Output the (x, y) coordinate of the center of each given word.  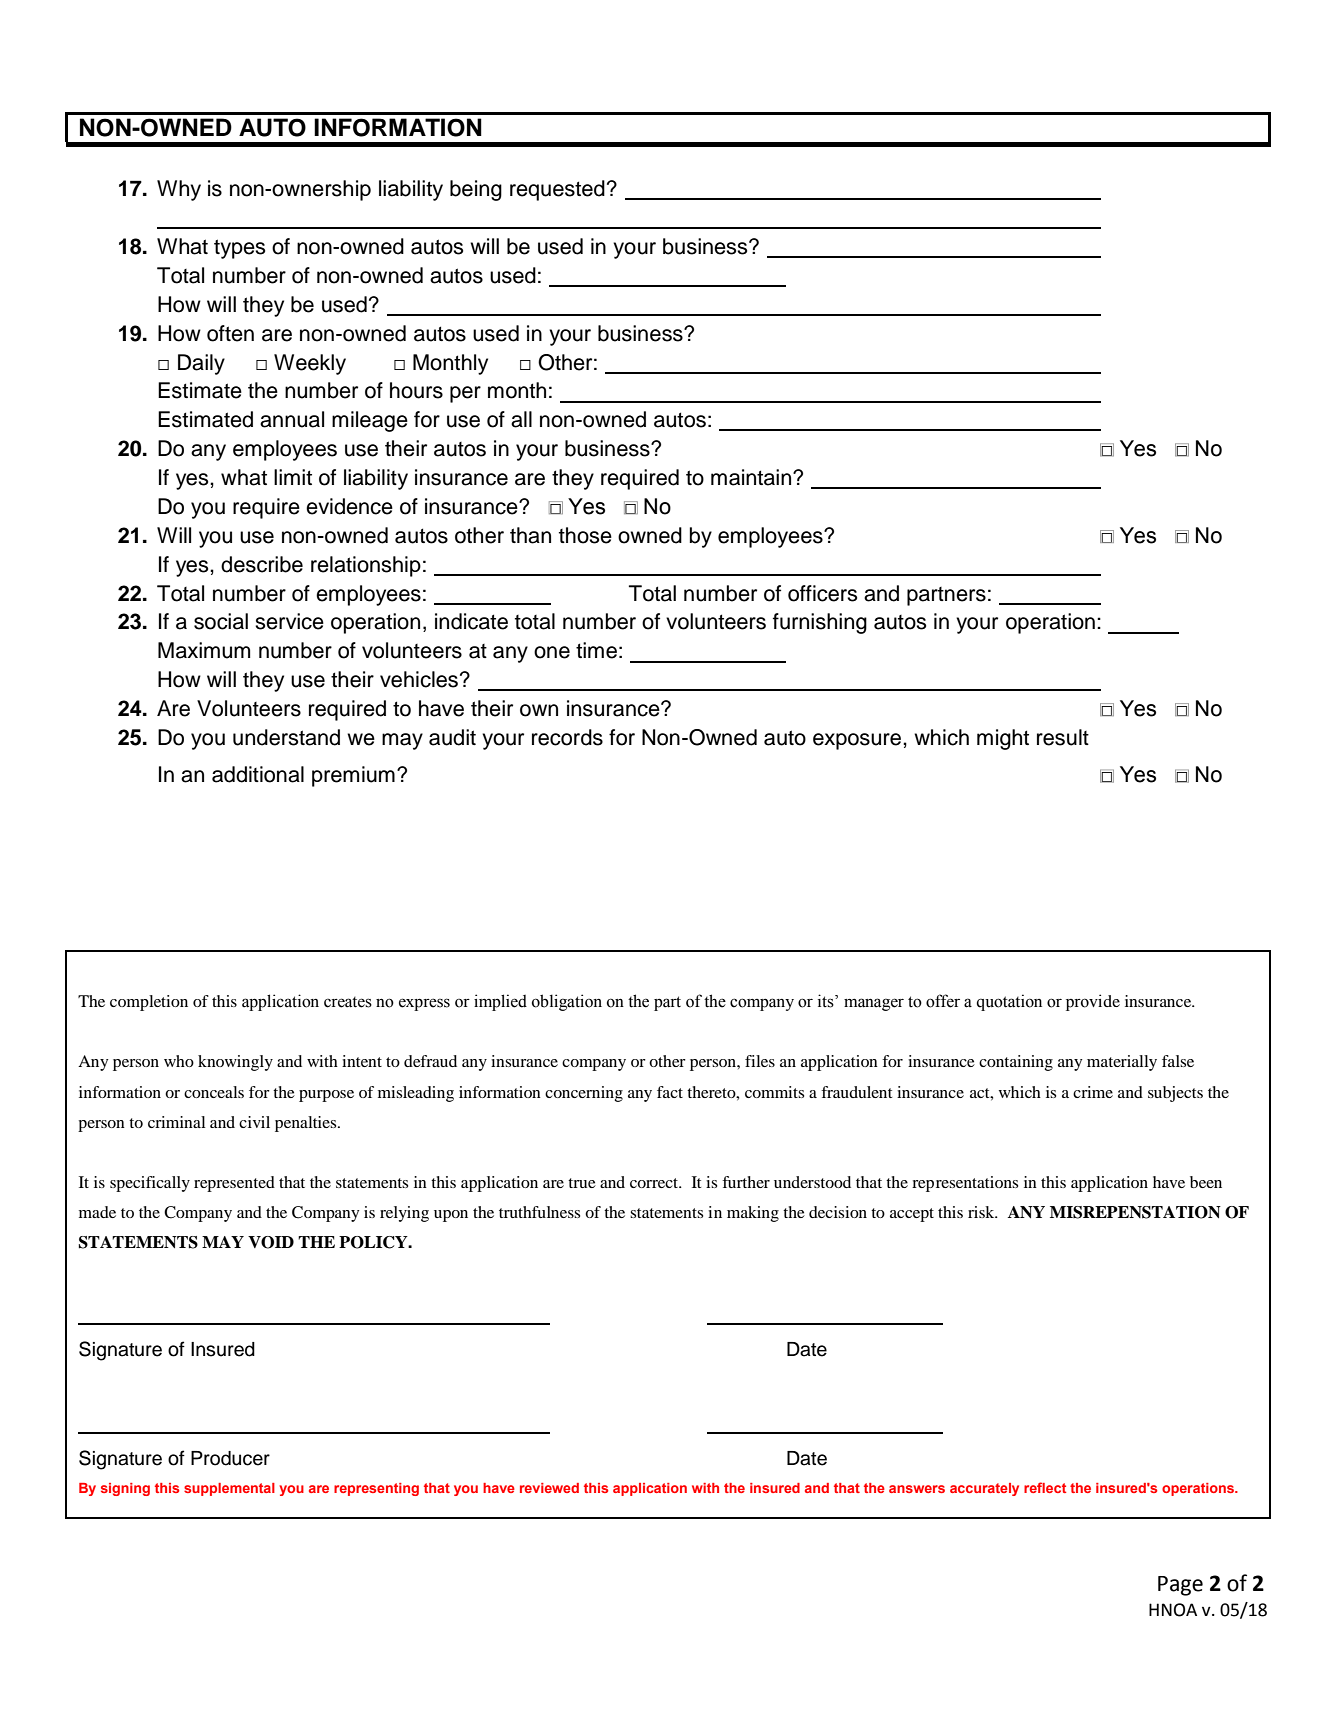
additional (258, 774)
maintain (752, 477)
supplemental (229, 1489)
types (239, 249)
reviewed (549, 1488)
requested (557, 190)
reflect (1045, 1487)
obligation (567, 1002)
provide (1093, 1002)
